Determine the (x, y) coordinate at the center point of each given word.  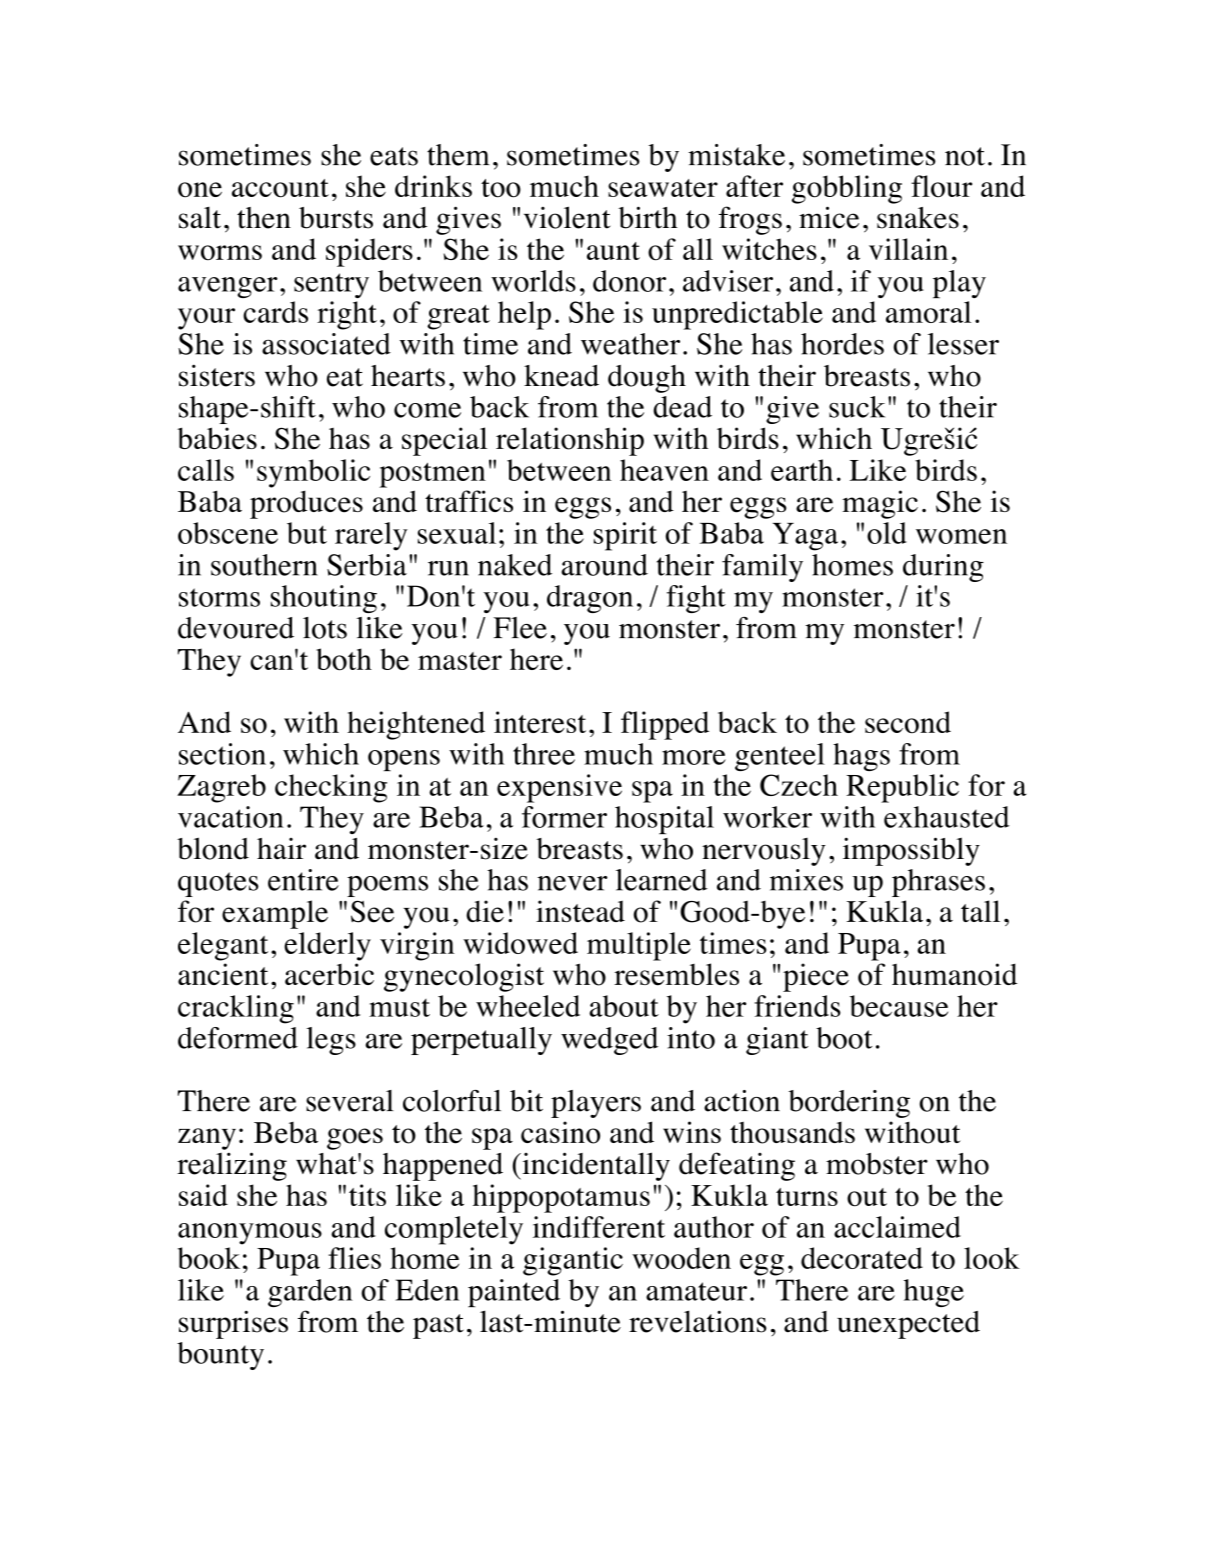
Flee (520, 628)
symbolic (313, 473)
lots (325, 628)
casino (560, 1132)
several (350, 1101)
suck (857, 407)
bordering (849, 1104)
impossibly (911, 851)
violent (567, 217)
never (572, 883)
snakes (918, 218)
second (908, 722)
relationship (570, 441)
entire (303, 880)
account (280, 188)
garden (310, 1293)
